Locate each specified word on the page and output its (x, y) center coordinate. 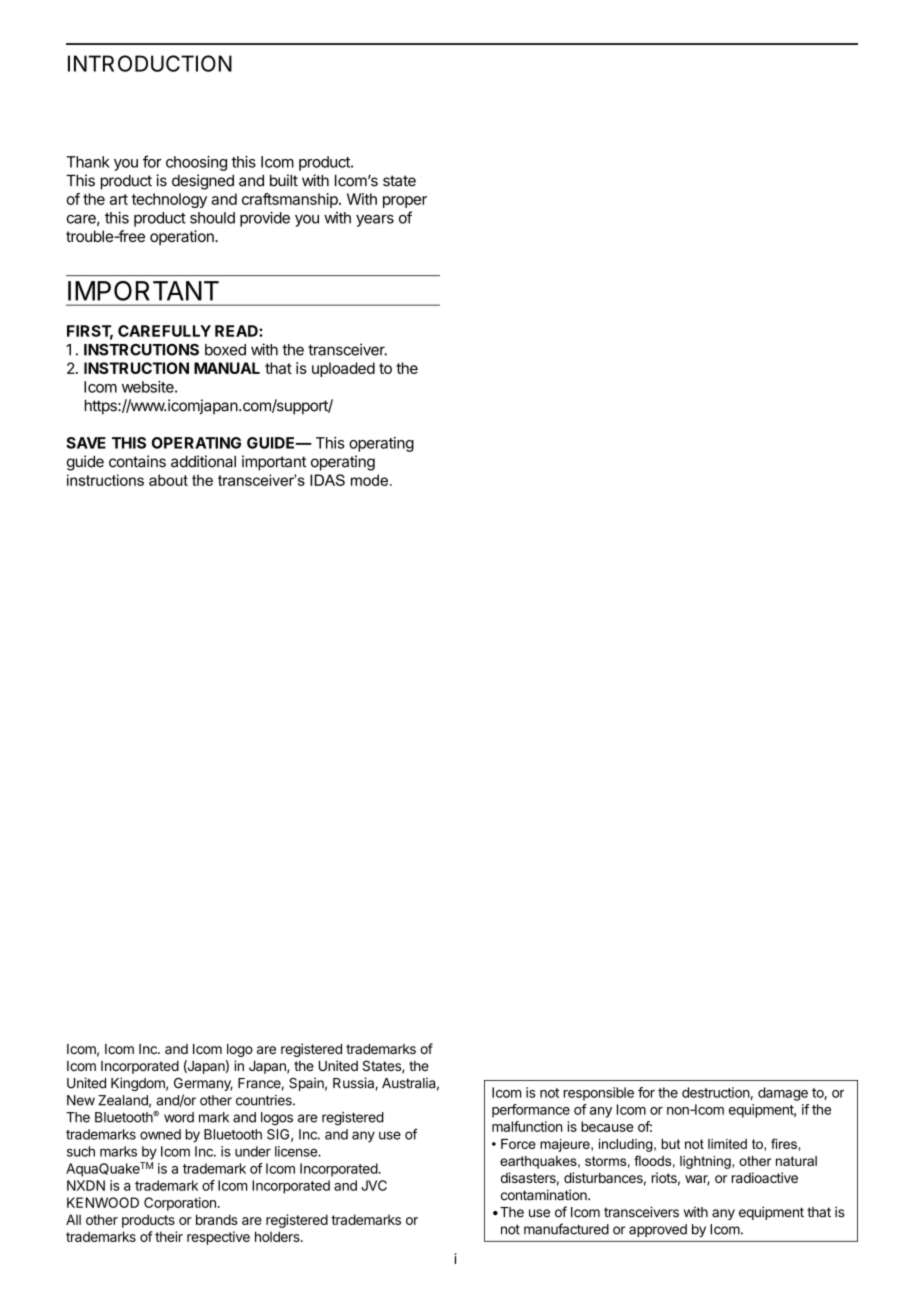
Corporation (180, 1204)
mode (369, 480)
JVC (374, 1185)
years (375, 221)
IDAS (327, 480)
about (168, 480)
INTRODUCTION (150, 63)
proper (405, 202)
